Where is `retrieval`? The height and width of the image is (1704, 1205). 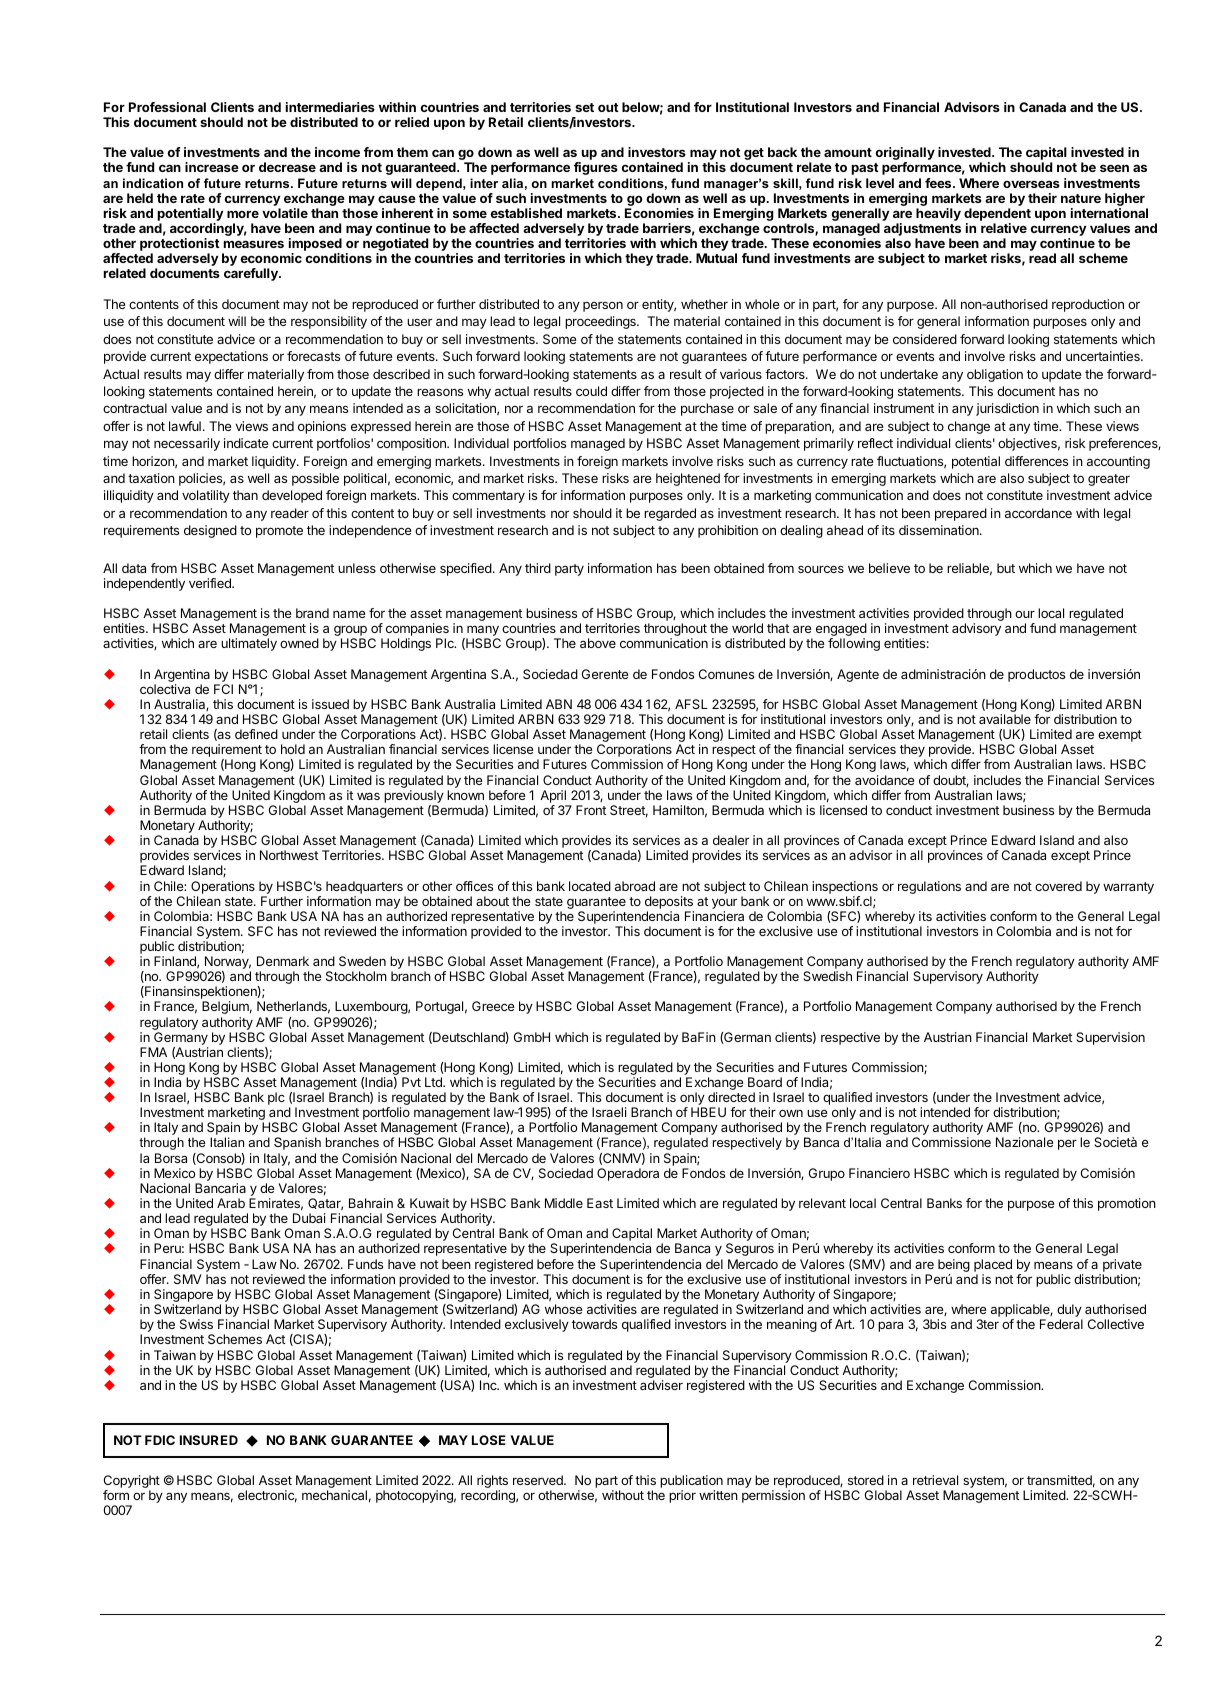
retrieval is located at coordinates (935, 1480).
